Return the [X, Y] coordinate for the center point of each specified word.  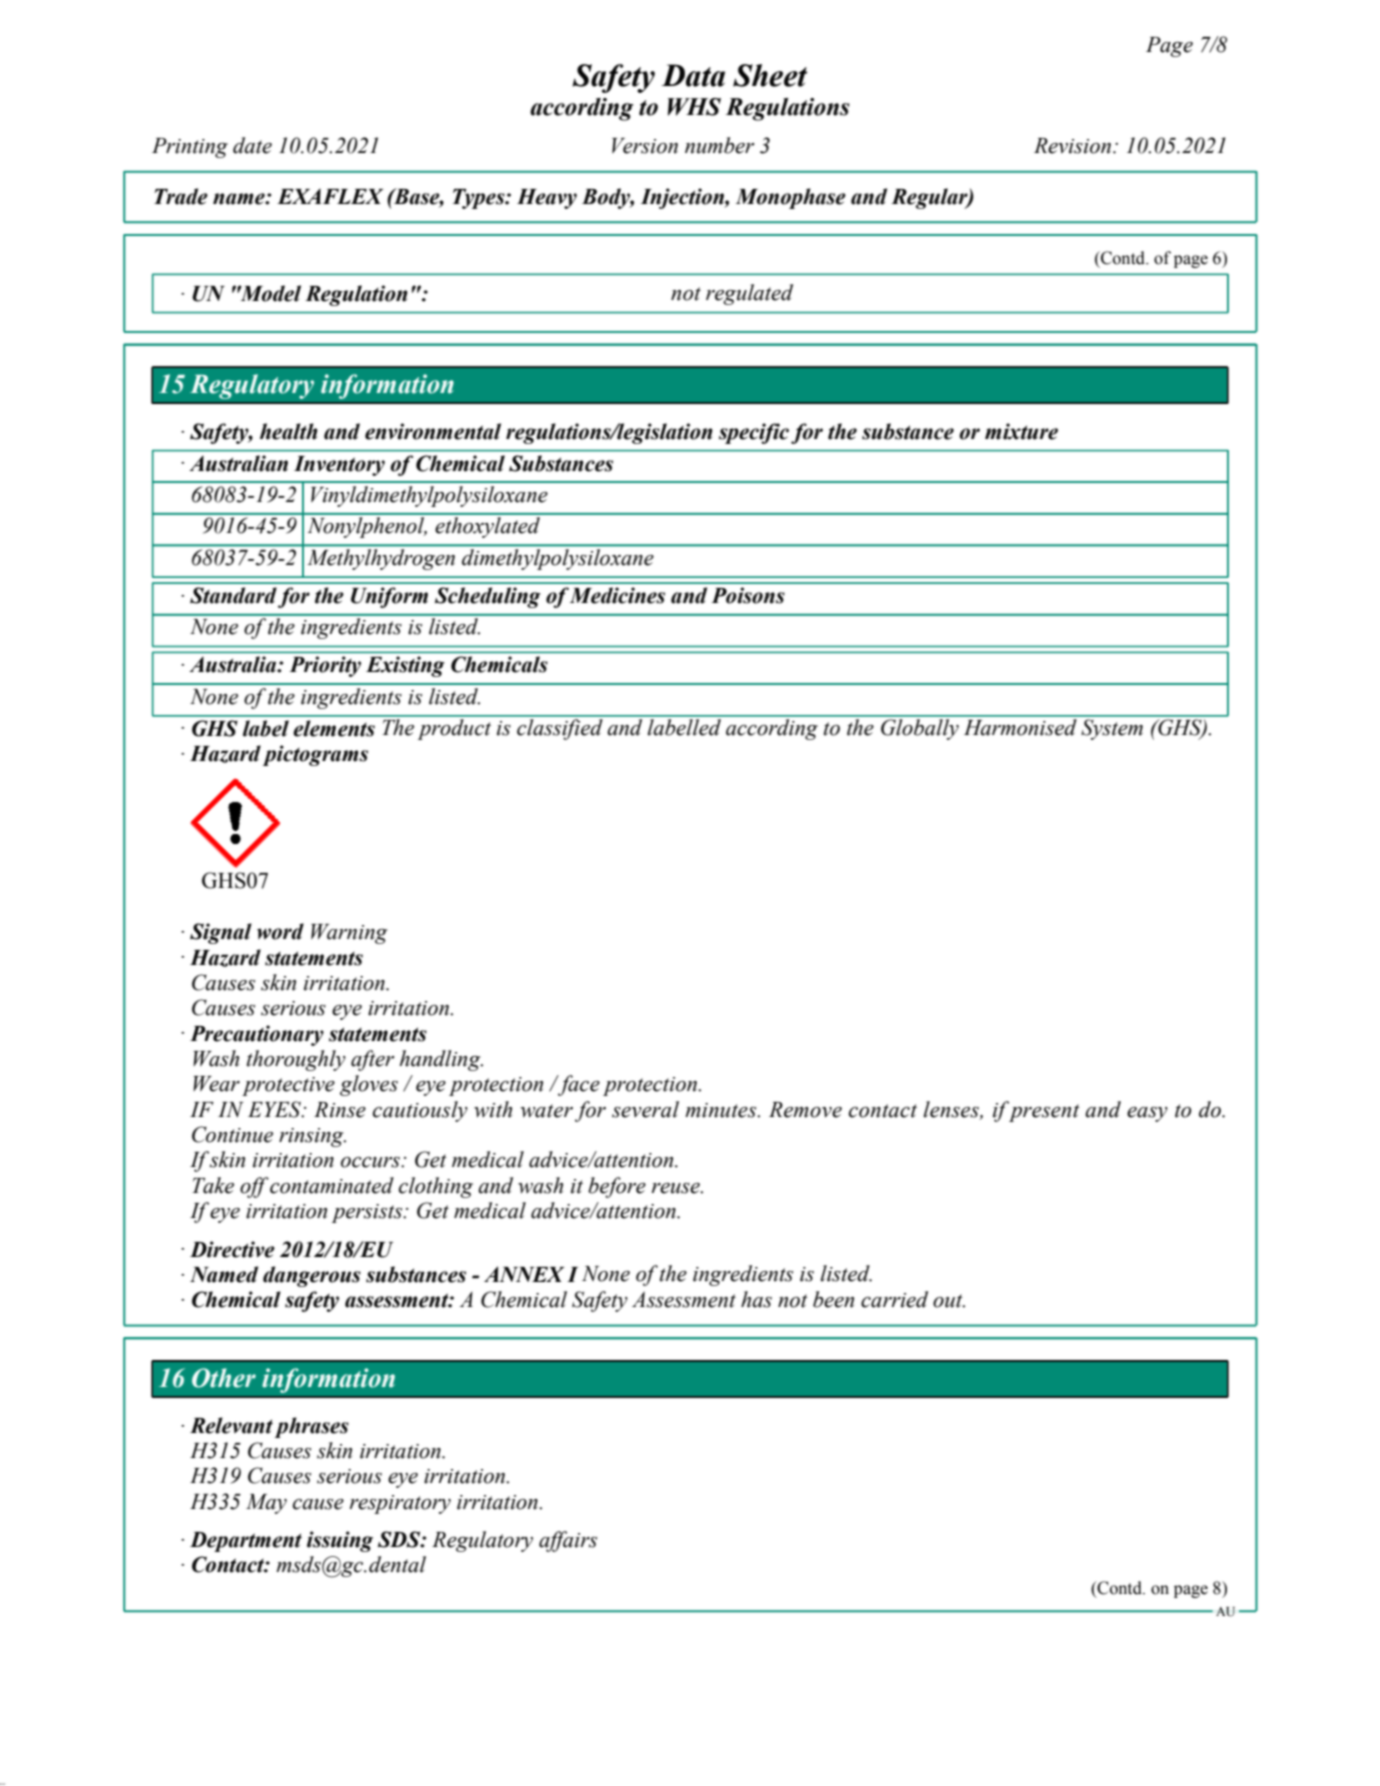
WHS [694, 107]
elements [334, 728]
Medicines [617, 595]
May [266, 1504]
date [252, 145]
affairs [568, 1541]
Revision [1074, 146]
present [1043, 1111]
